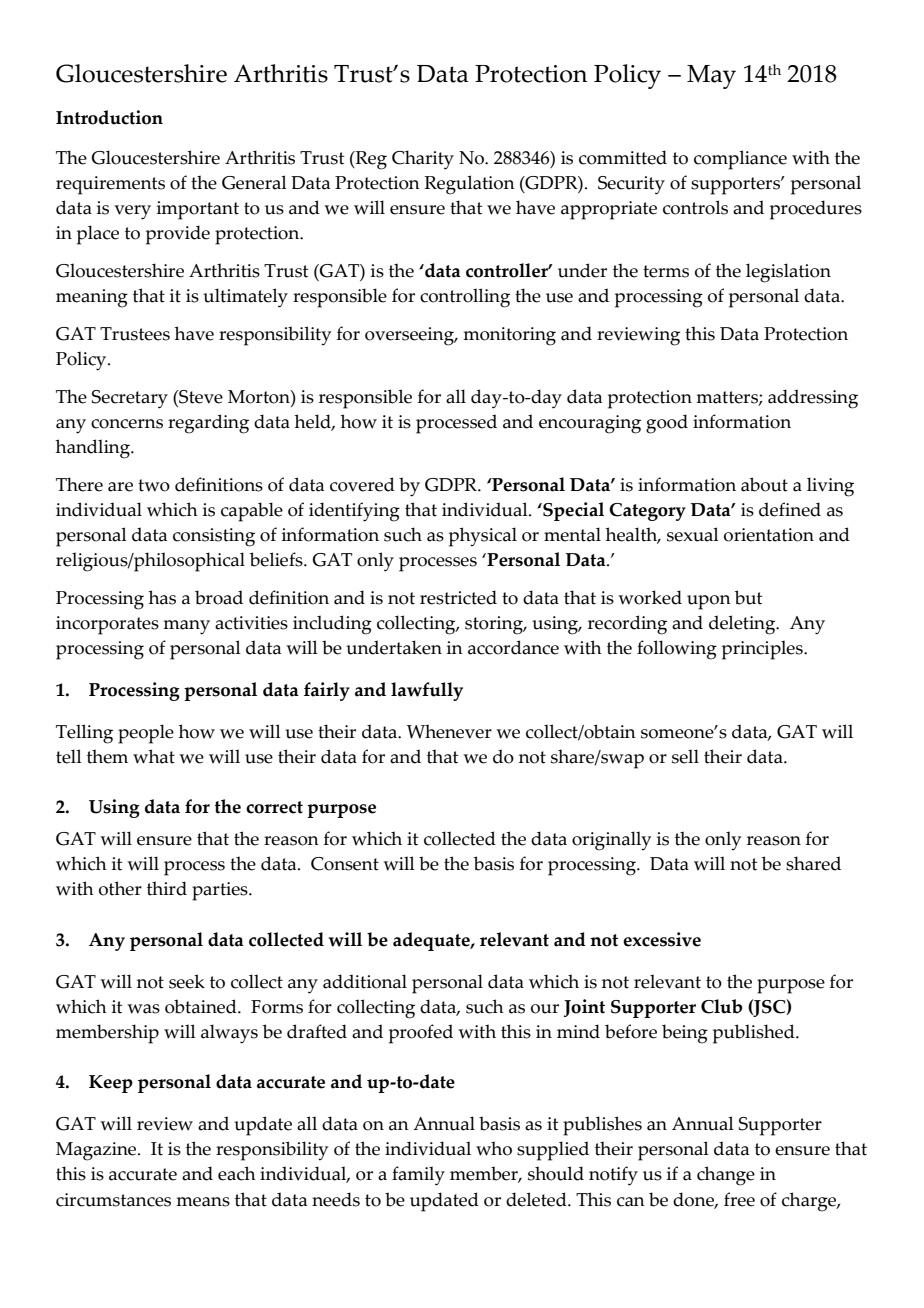  Describe the element at coordinates (813, 399) in the screenshot. I see `addressing` at that location.
